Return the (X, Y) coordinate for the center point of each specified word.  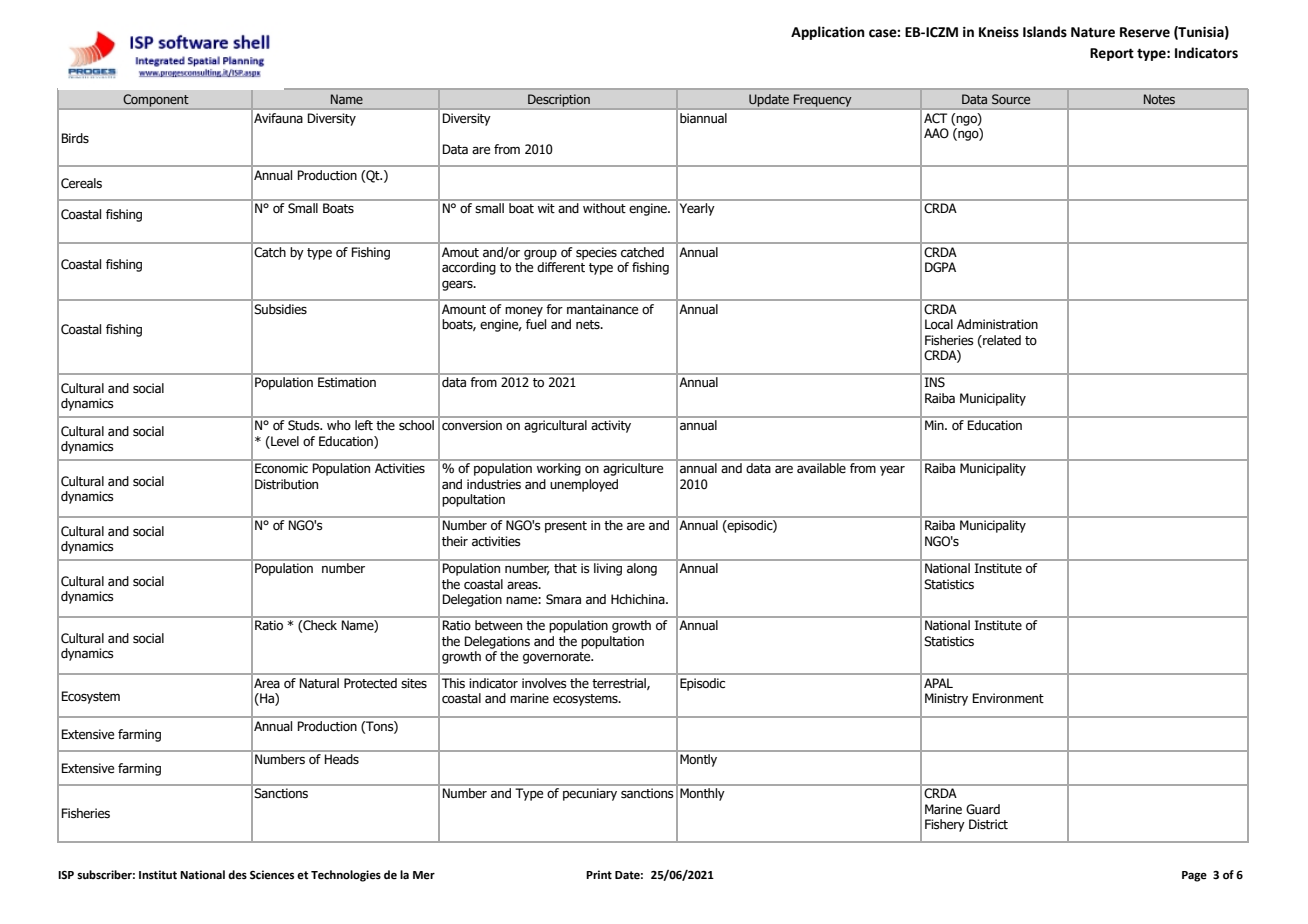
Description (559, 100)
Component (156, 100)
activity (611, 427)
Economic (281, 468)
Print (599, 874)
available (821, 468)
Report (1112, 54)
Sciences (272, 875)
